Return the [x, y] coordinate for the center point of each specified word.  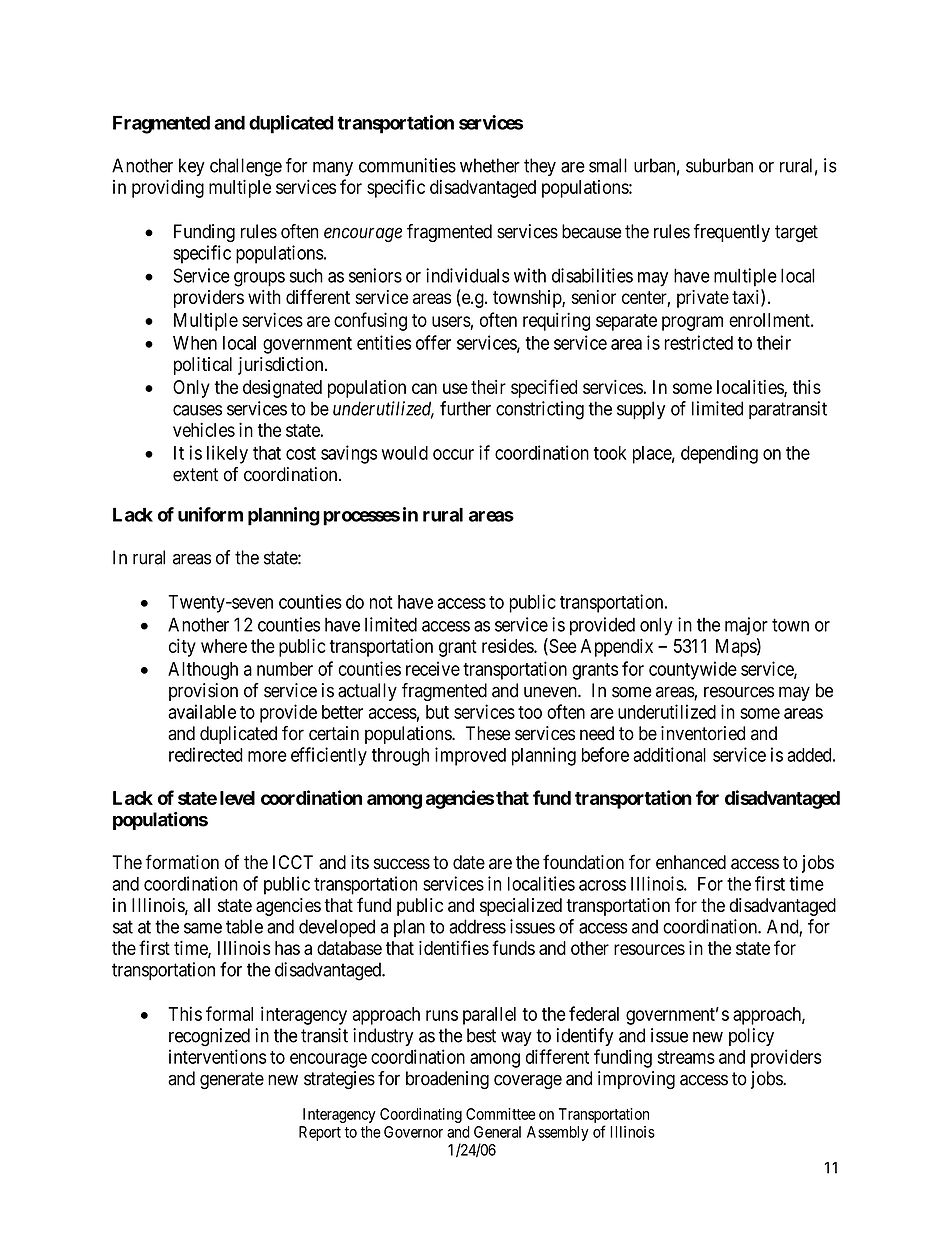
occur [453, 454]
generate [232, 1080]
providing [168, 188]
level [237, 798]
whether [490, 165]
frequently [732, 233]
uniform [210, 514]
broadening [447, 1080]
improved [470, 756]
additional [669, 754]
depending [719, 454]
